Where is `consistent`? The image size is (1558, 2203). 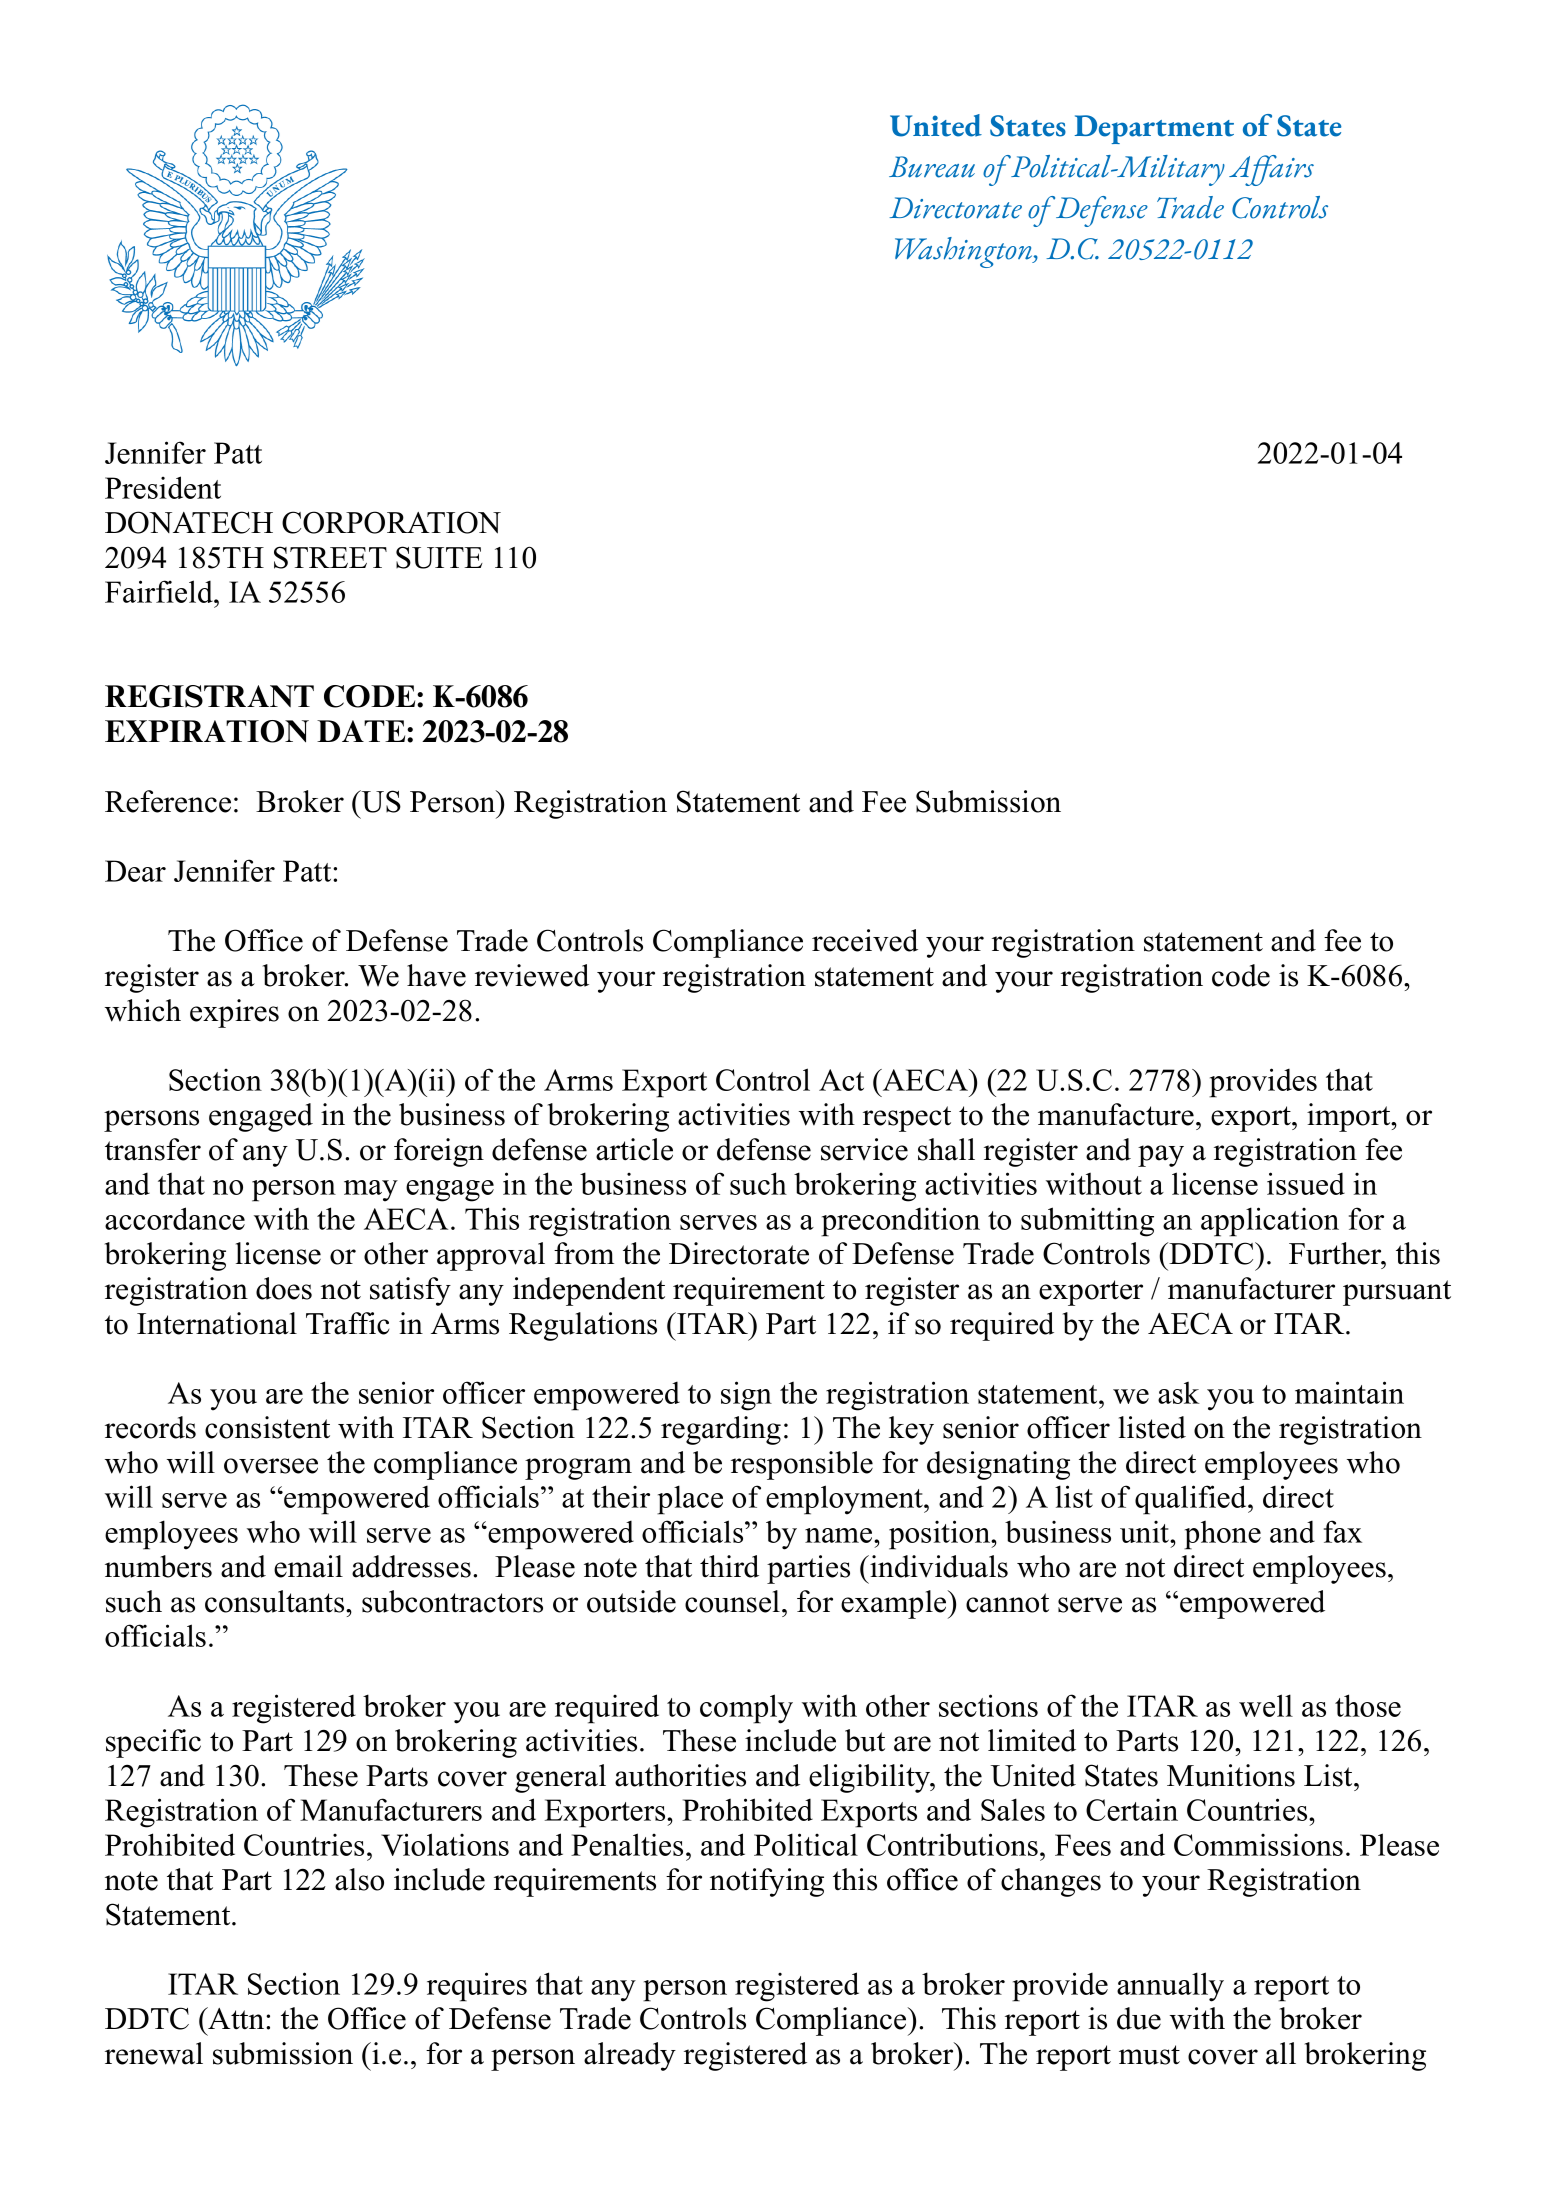 consistent is located at coordinates (267, 1427).
